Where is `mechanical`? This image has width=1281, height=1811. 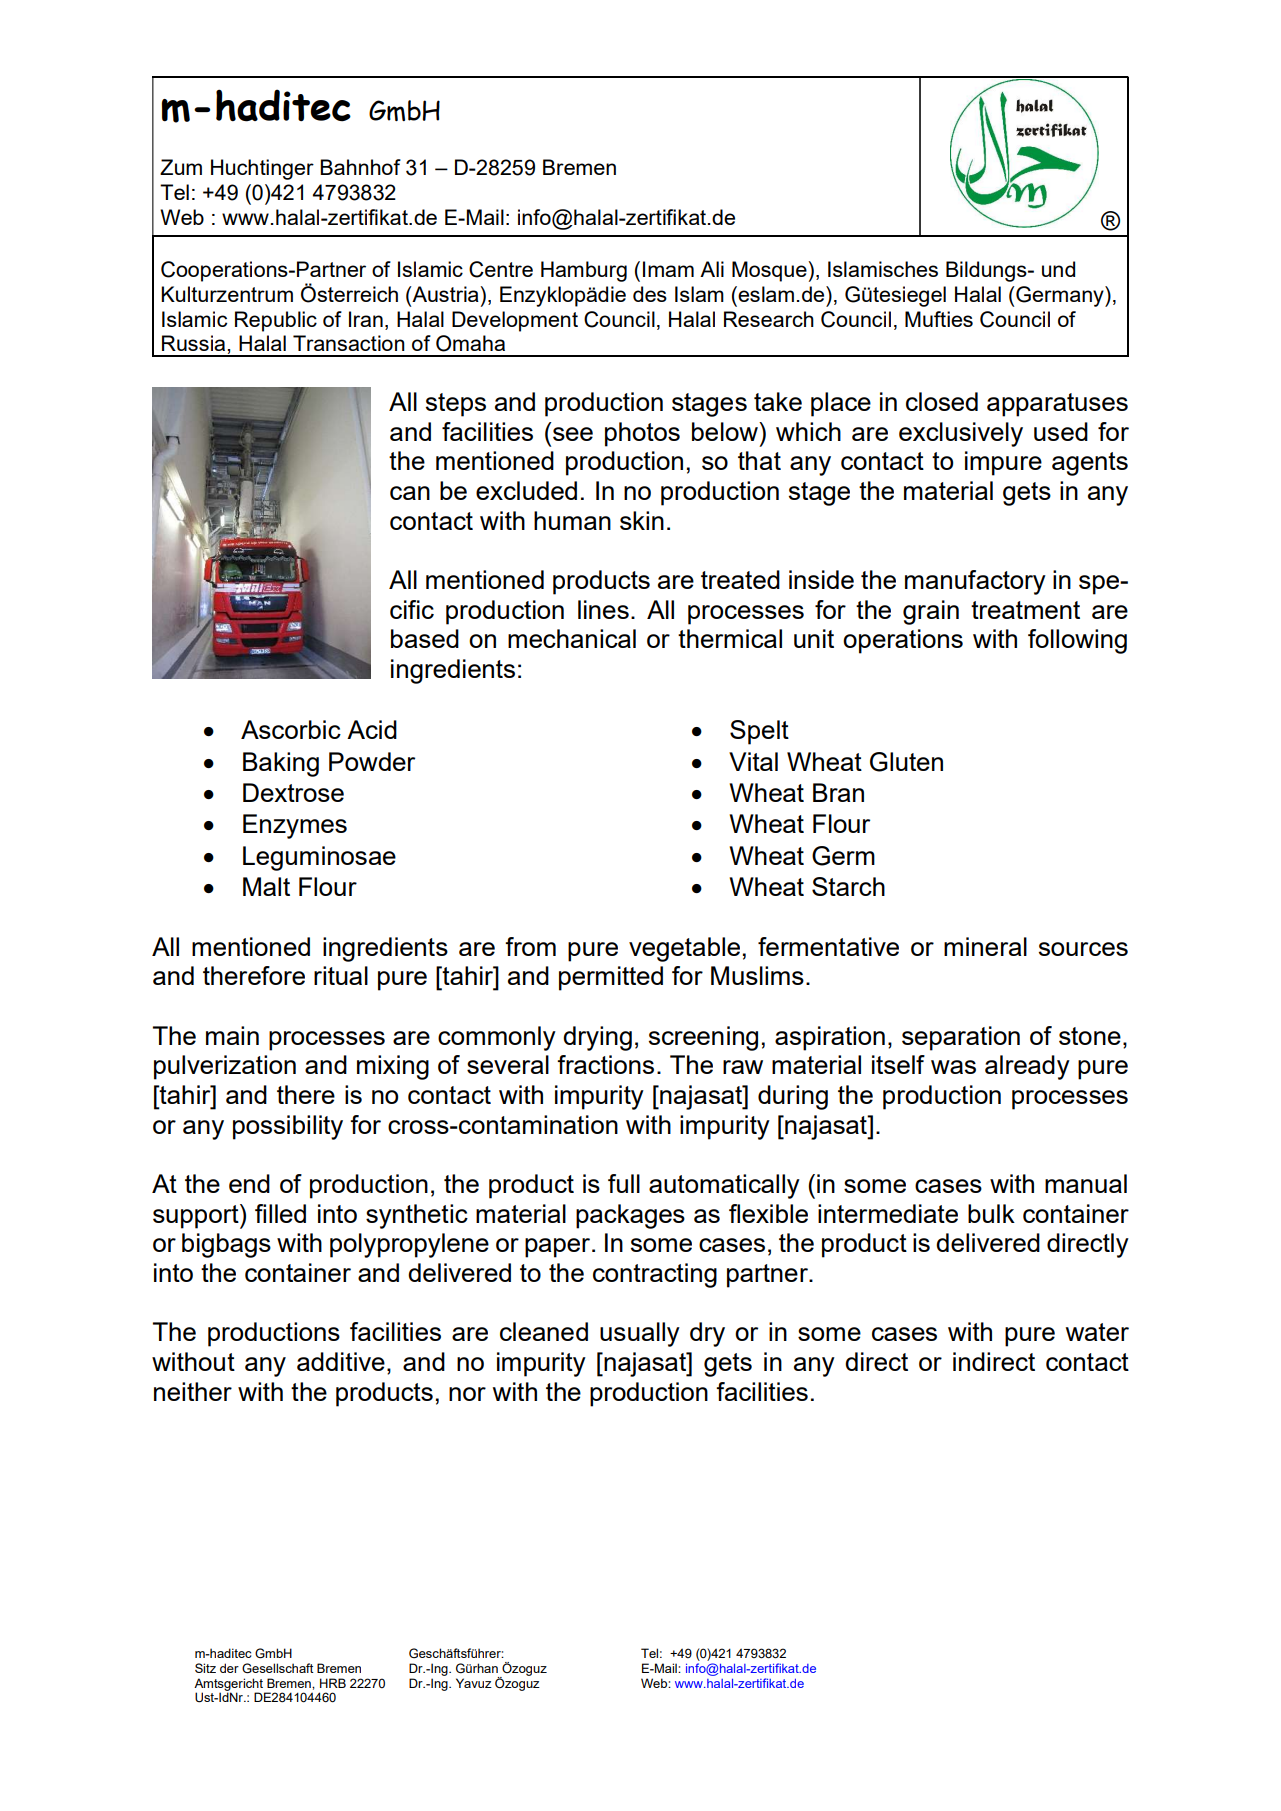 mechanical is located at coordinates (572, 638).
